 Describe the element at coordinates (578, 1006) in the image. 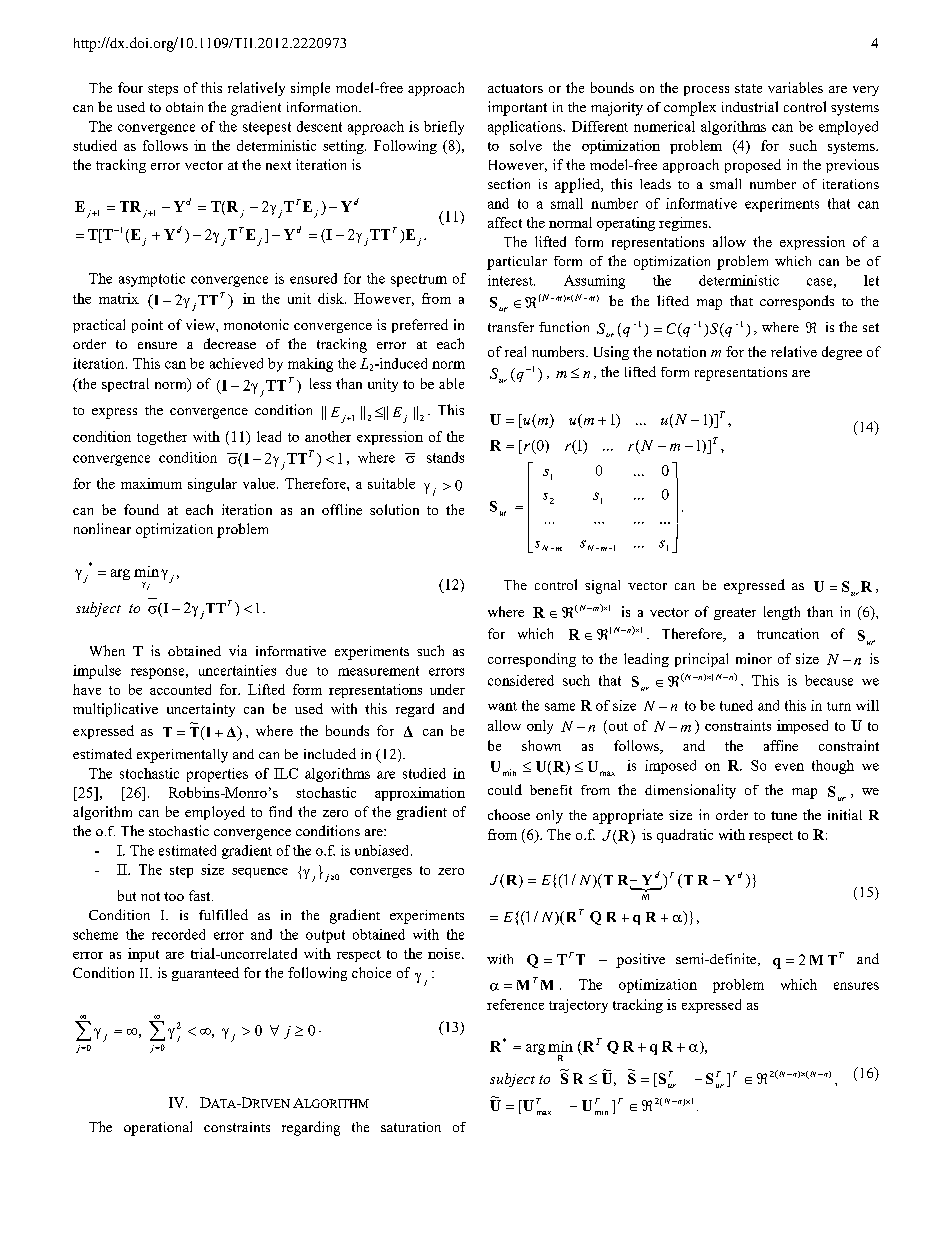

I see `trajectory` at that location.
